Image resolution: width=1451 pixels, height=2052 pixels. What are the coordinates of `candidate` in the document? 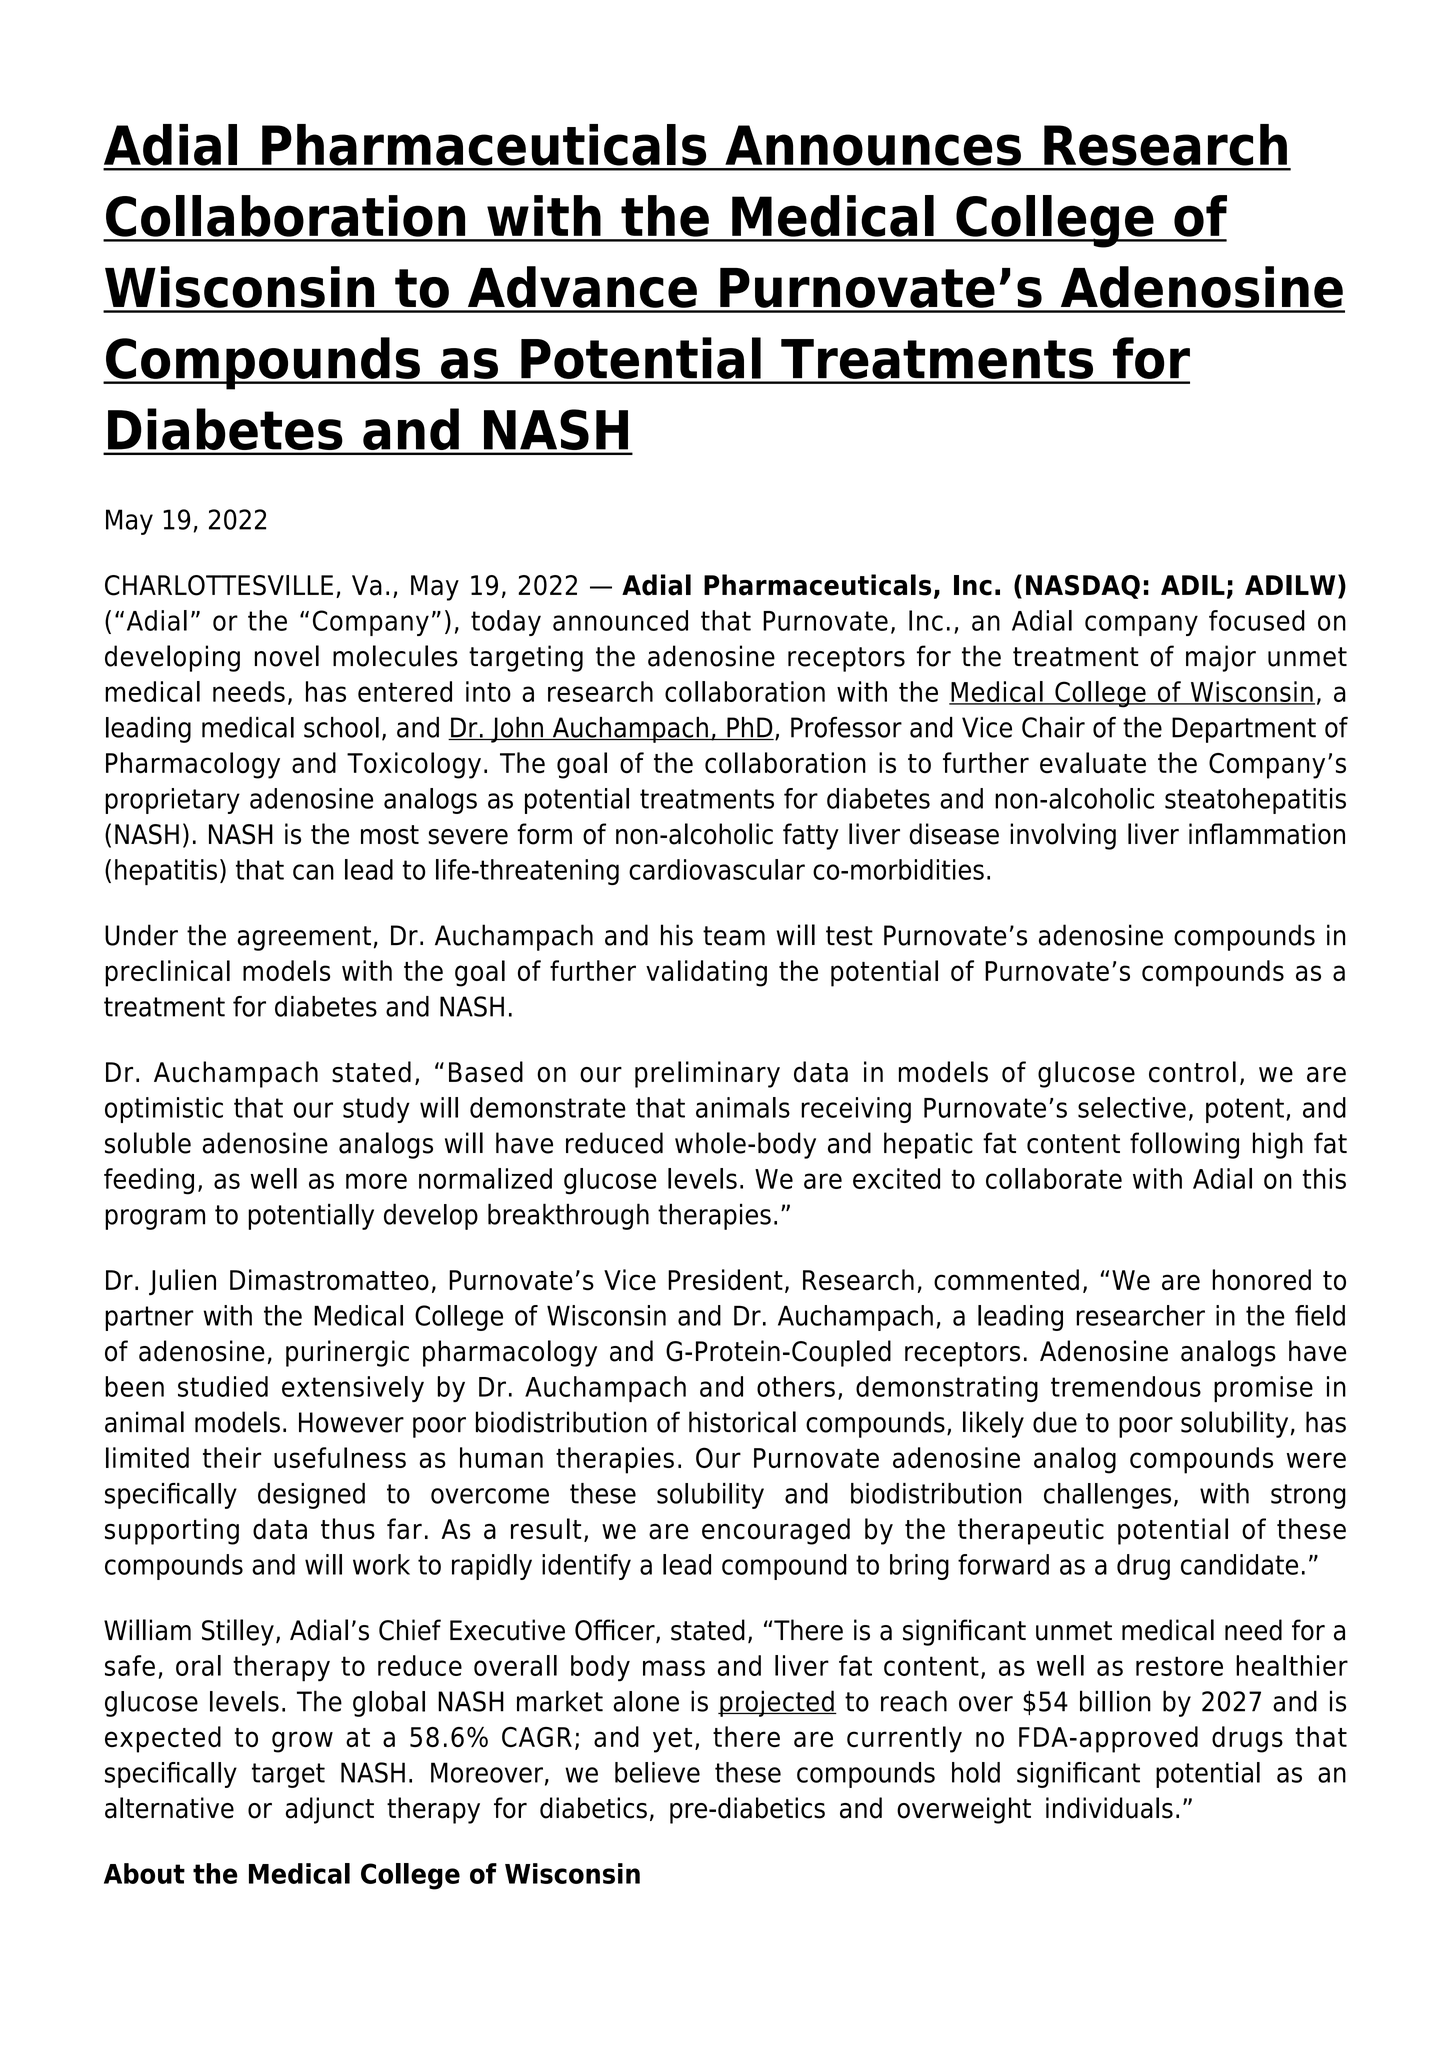 It's located at (1239, 1564).
